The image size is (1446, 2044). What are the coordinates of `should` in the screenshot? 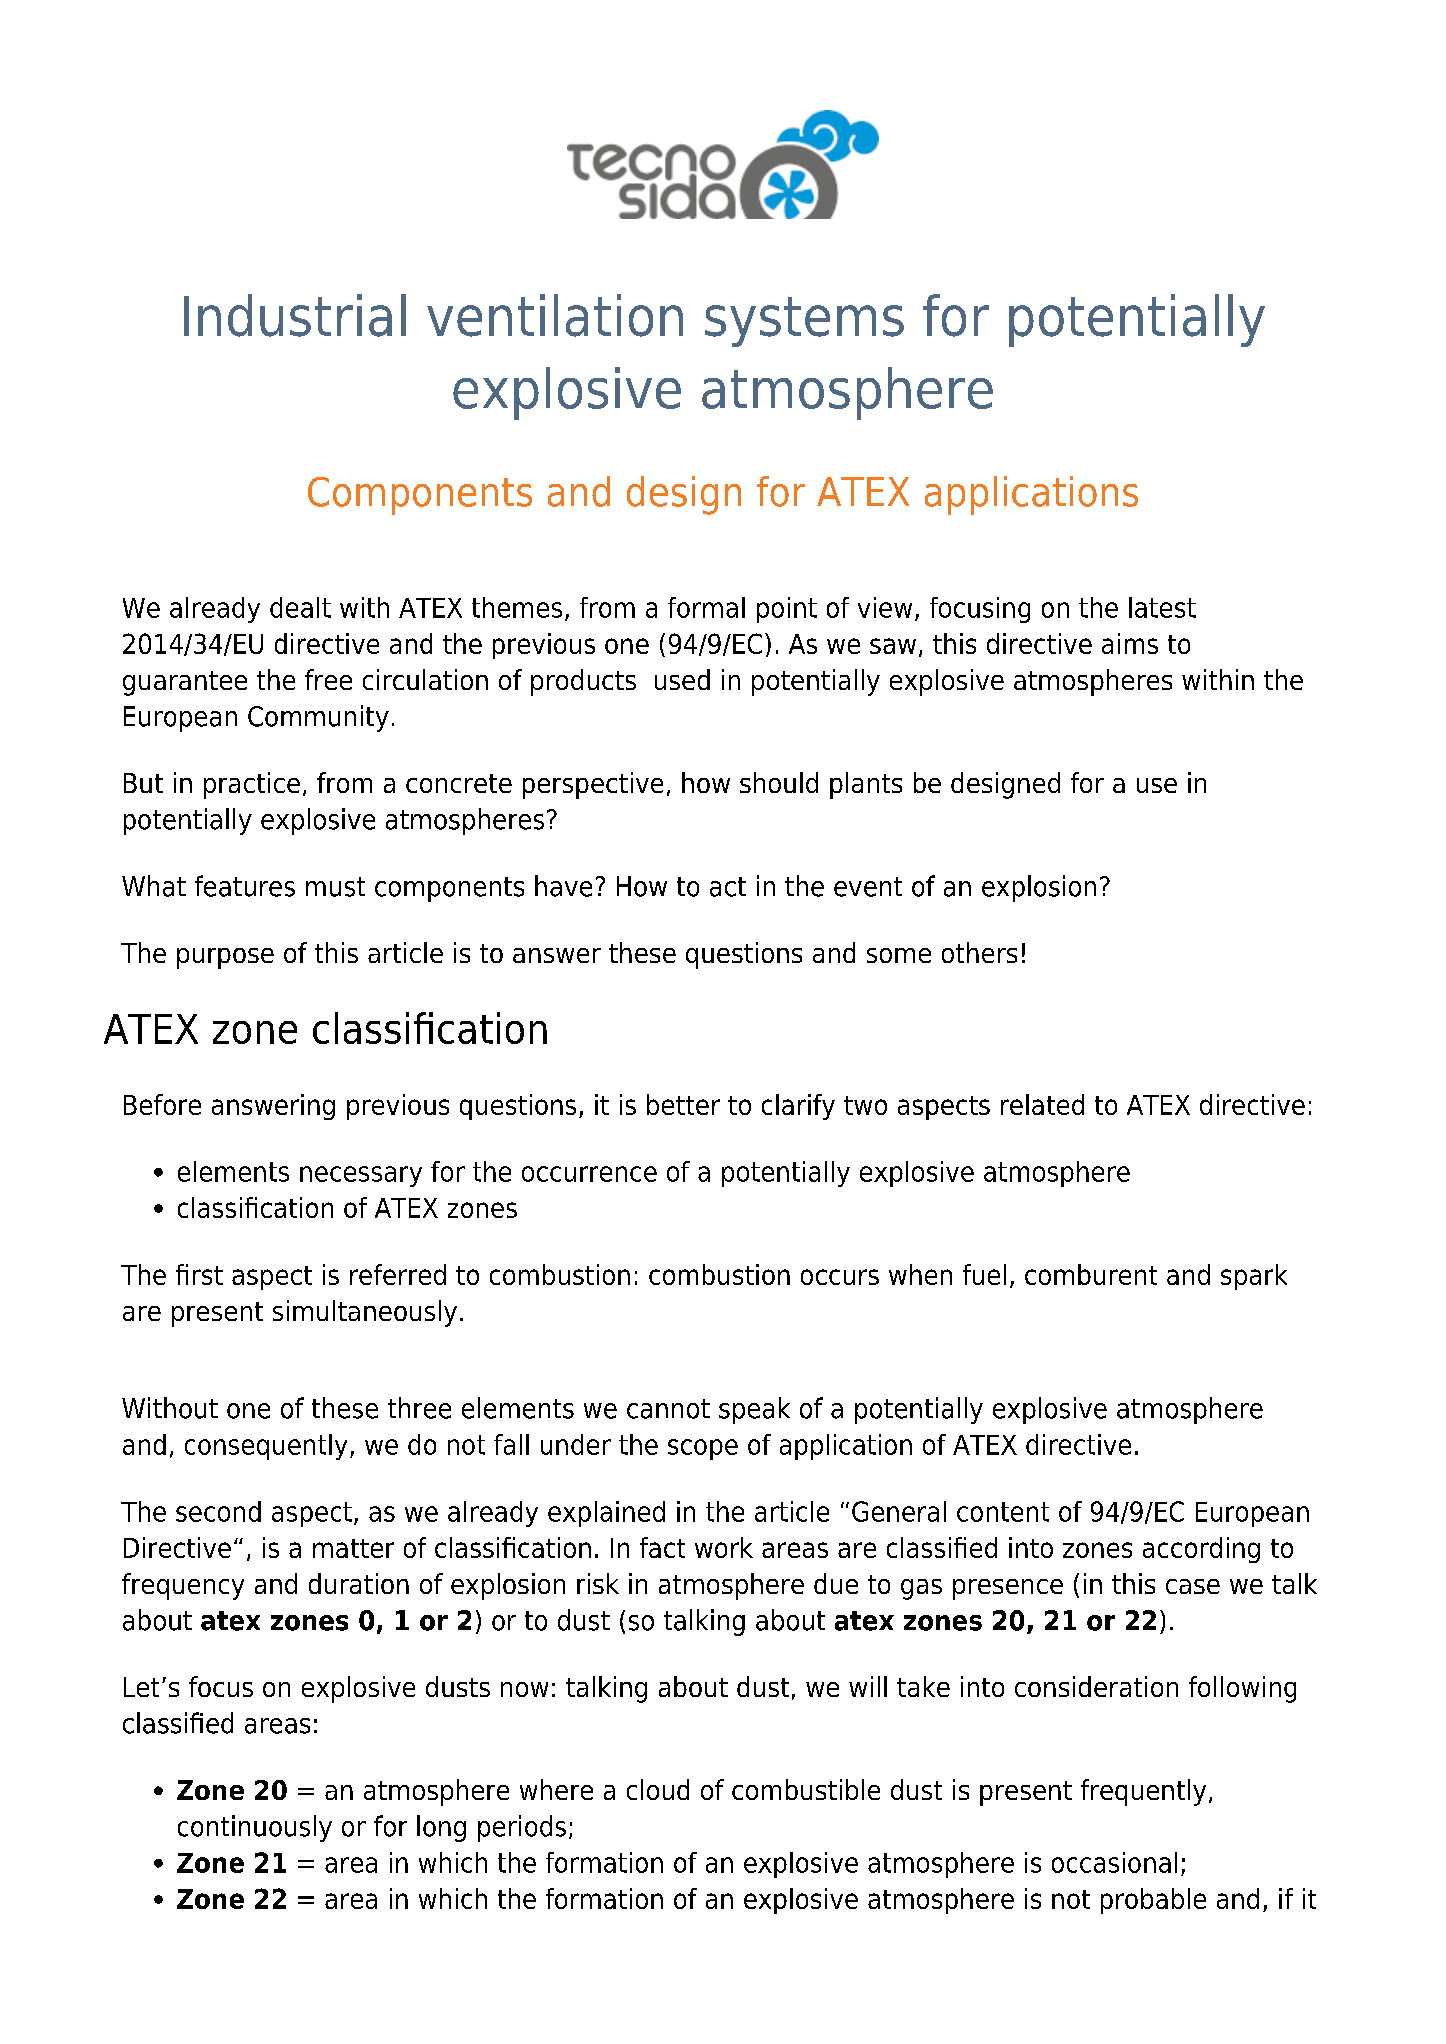 It's located at (779, 782).
